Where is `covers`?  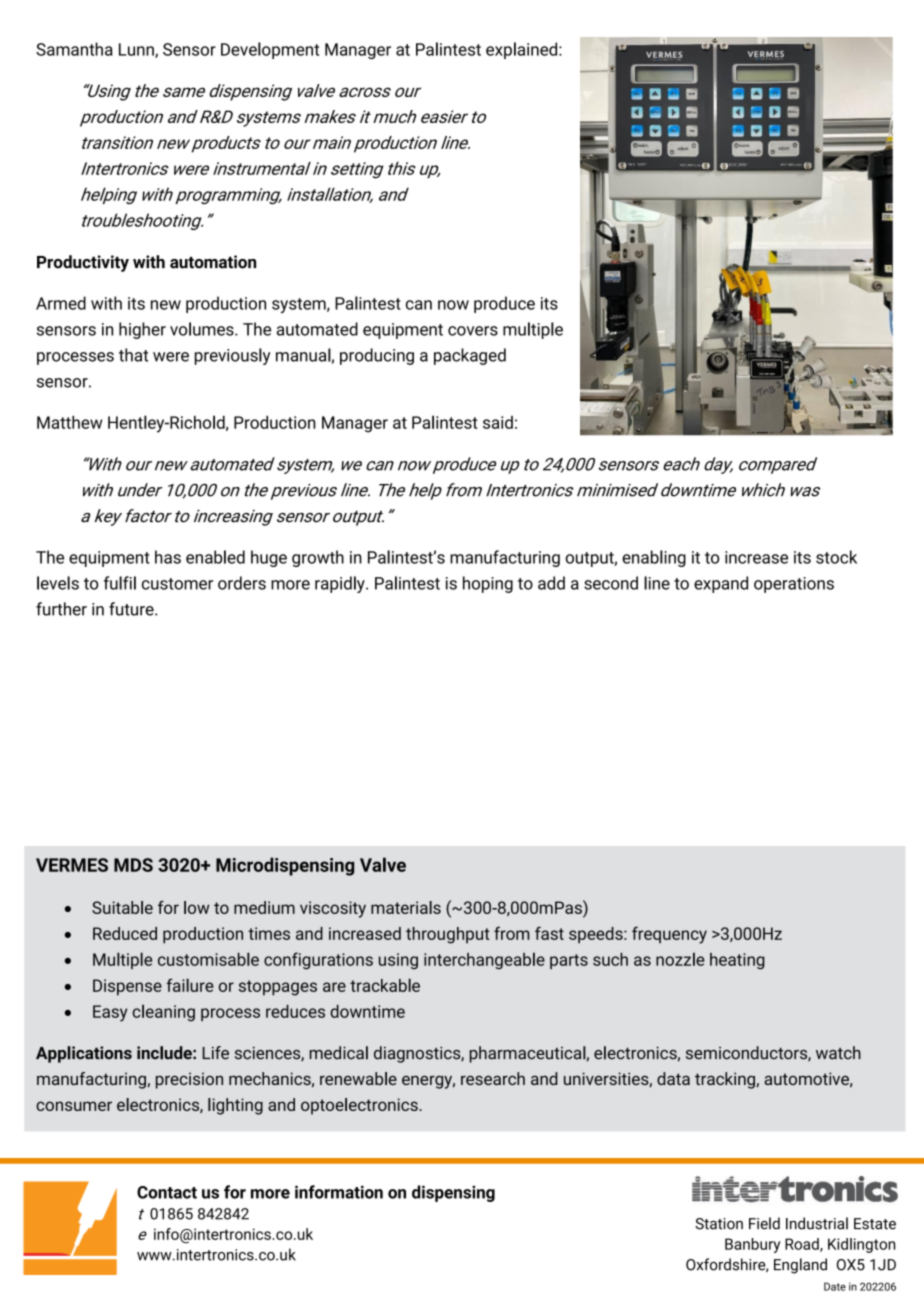 covers is located at coordinates (473, 331).
